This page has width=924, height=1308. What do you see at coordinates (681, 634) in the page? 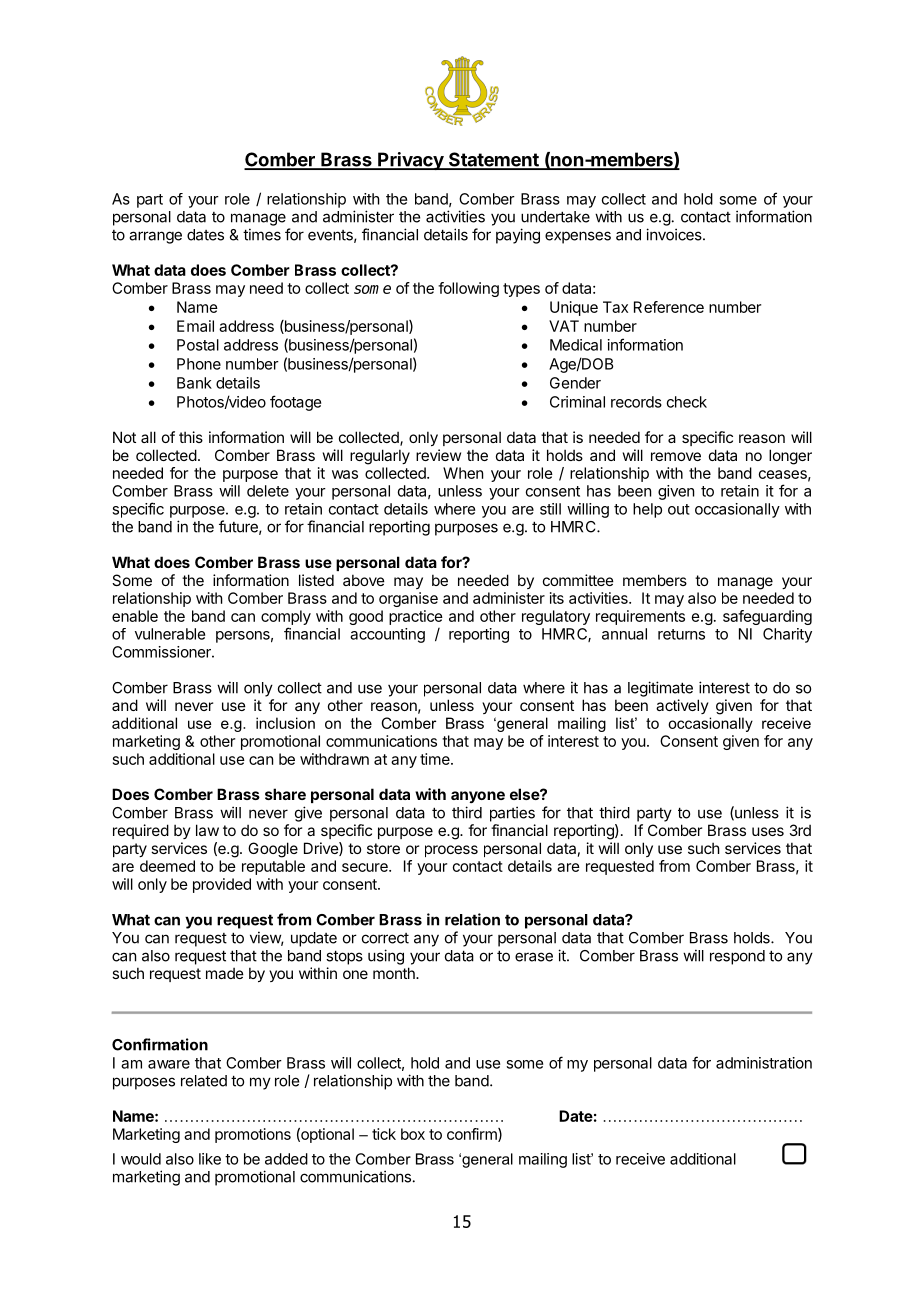
I see `returns` at bounding box center [681, 634].
